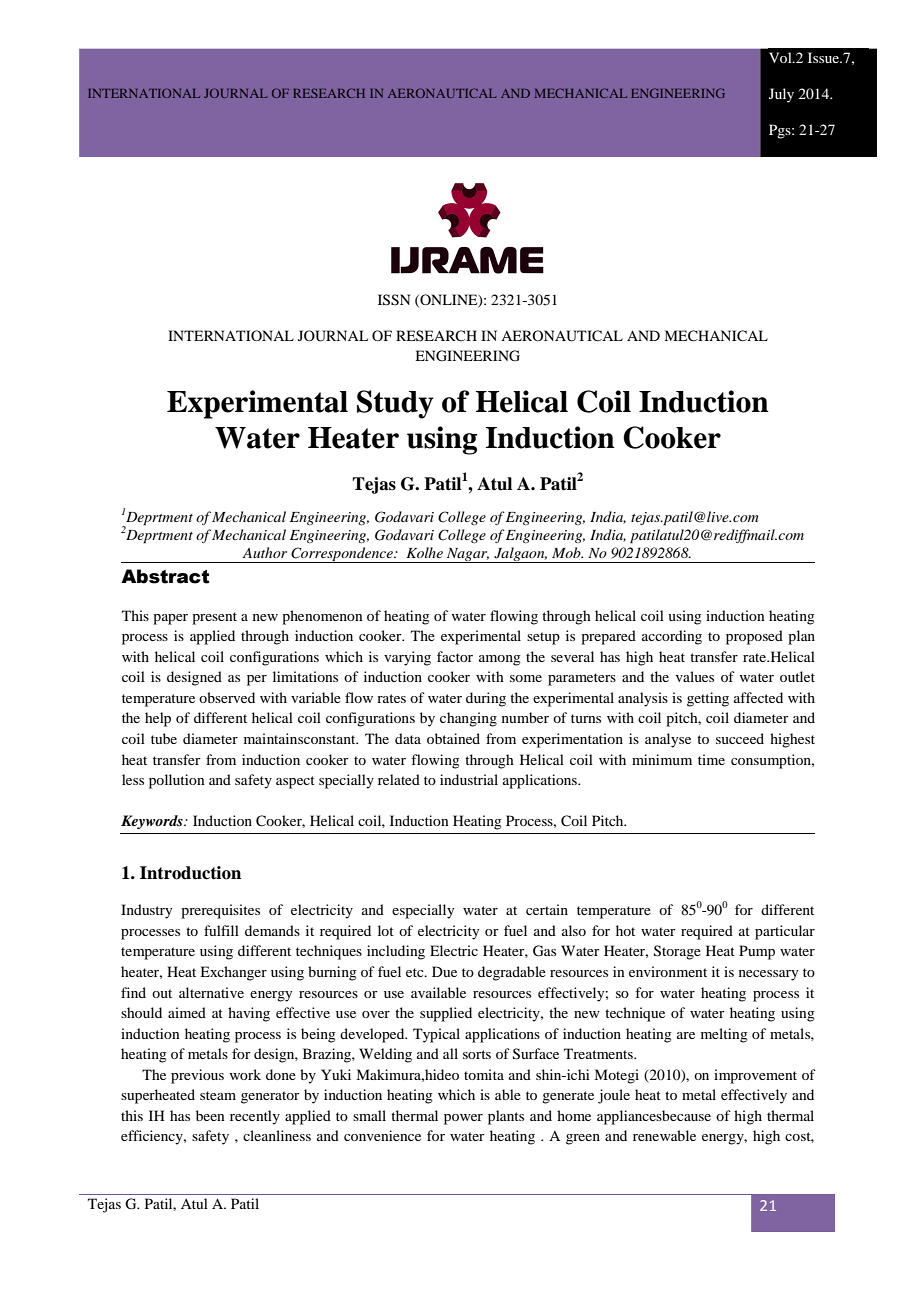 The width and height of the document is (924, 1308). What do you see at coordinates (708, 699) in the document?
I see `getting` at bounding box center [708, 699].
